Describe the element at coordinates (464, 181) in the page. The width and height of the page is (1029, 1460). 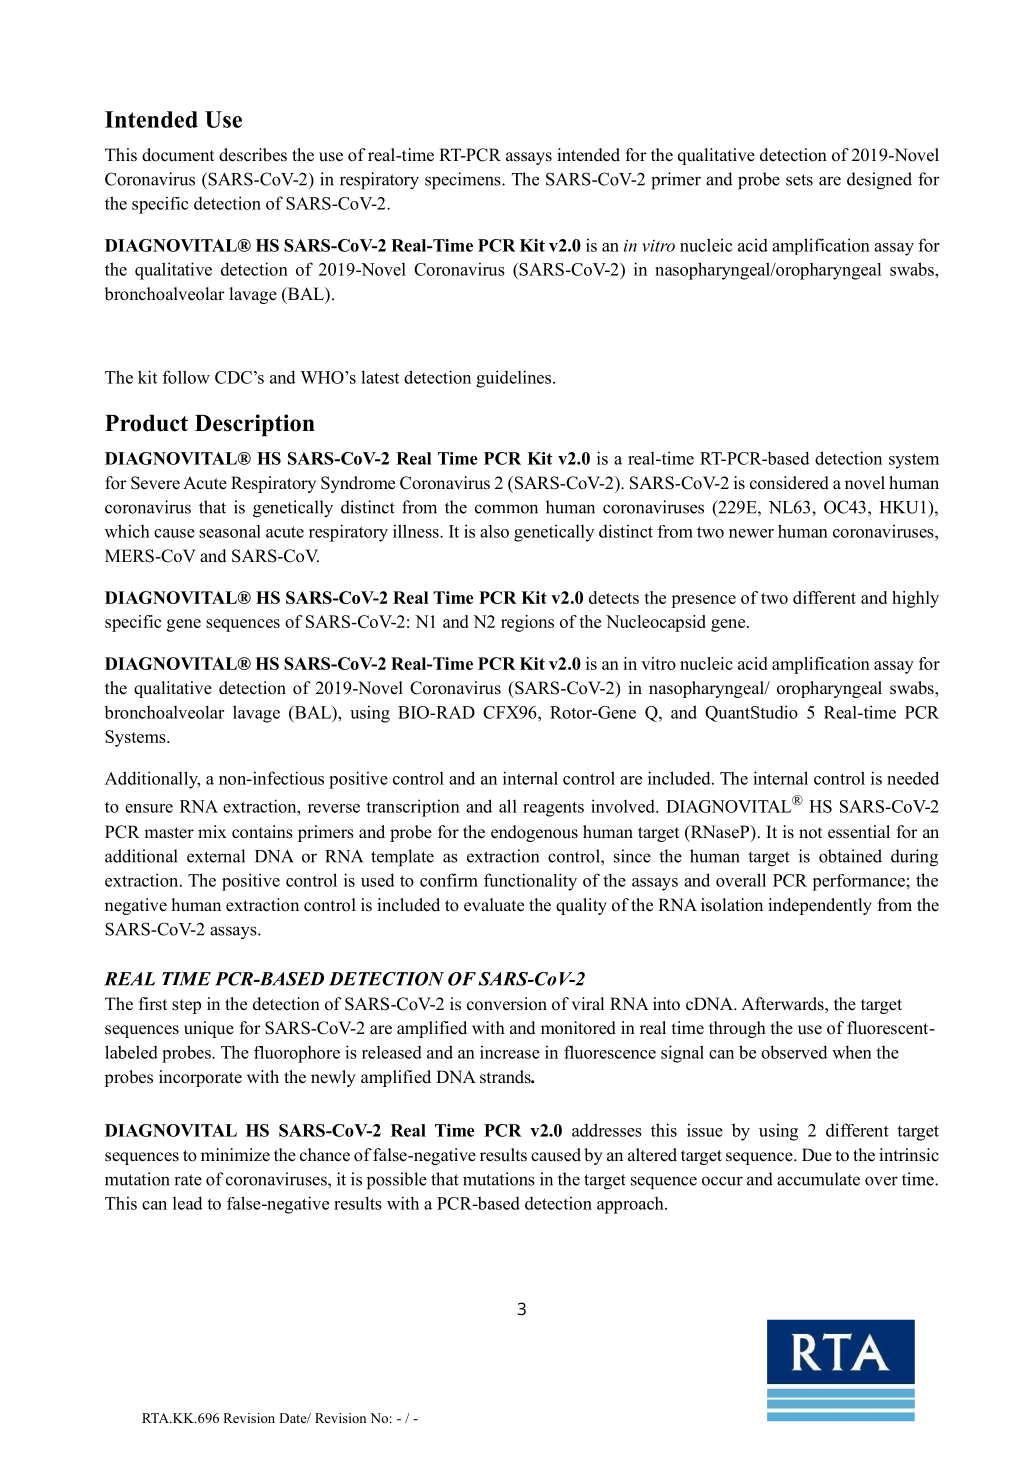
I see `specimens` at that location.
